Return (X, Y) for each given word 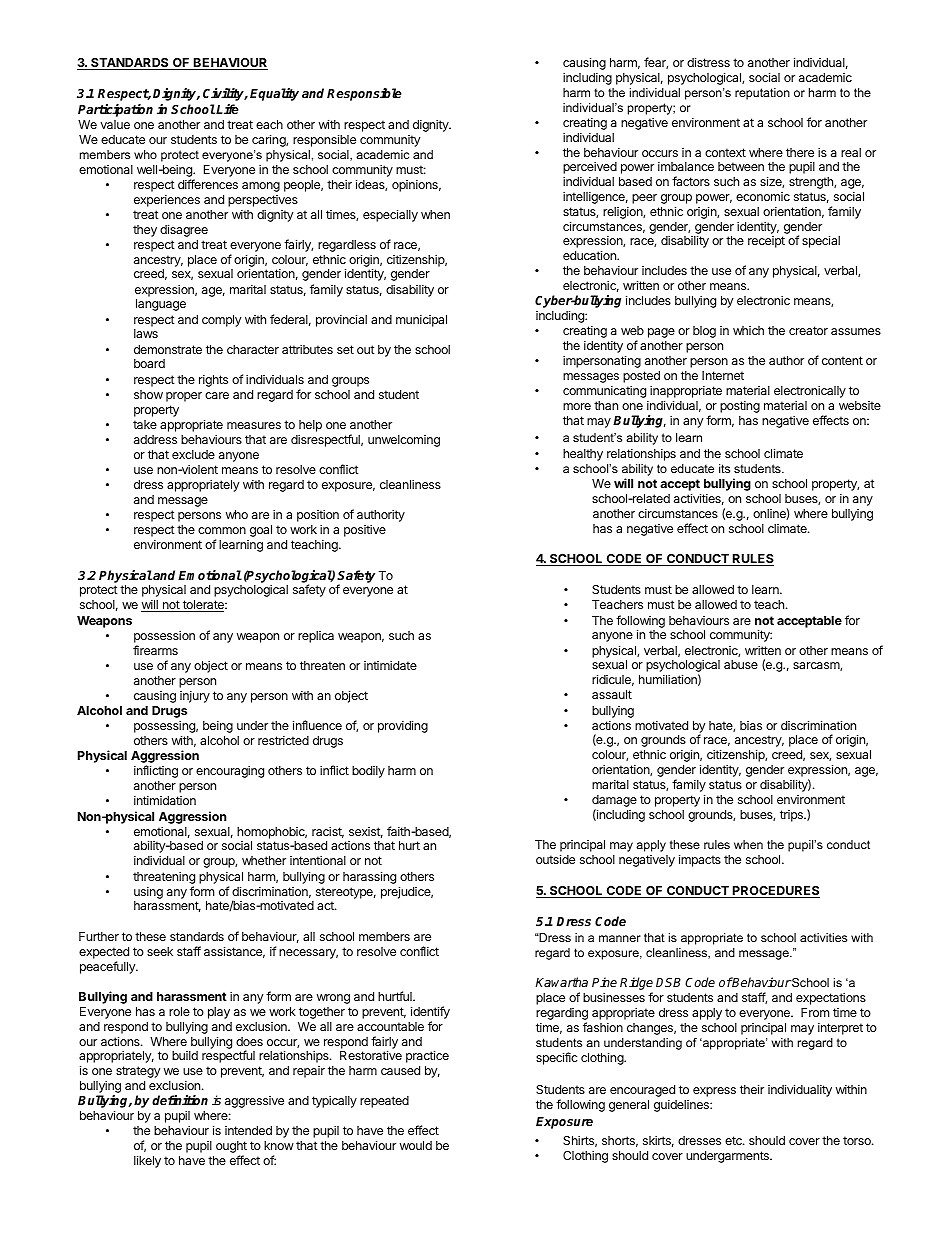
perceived (590, 169)
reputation (762, 94)
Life (227, 109)
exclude (193, 454)
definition (180, 1100)
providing (403, 726)
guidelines (682, 1106)
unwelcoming (404, 441)
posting (740, 407)
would (416, 1145)
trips (792, 816)
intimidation (165, 800)
